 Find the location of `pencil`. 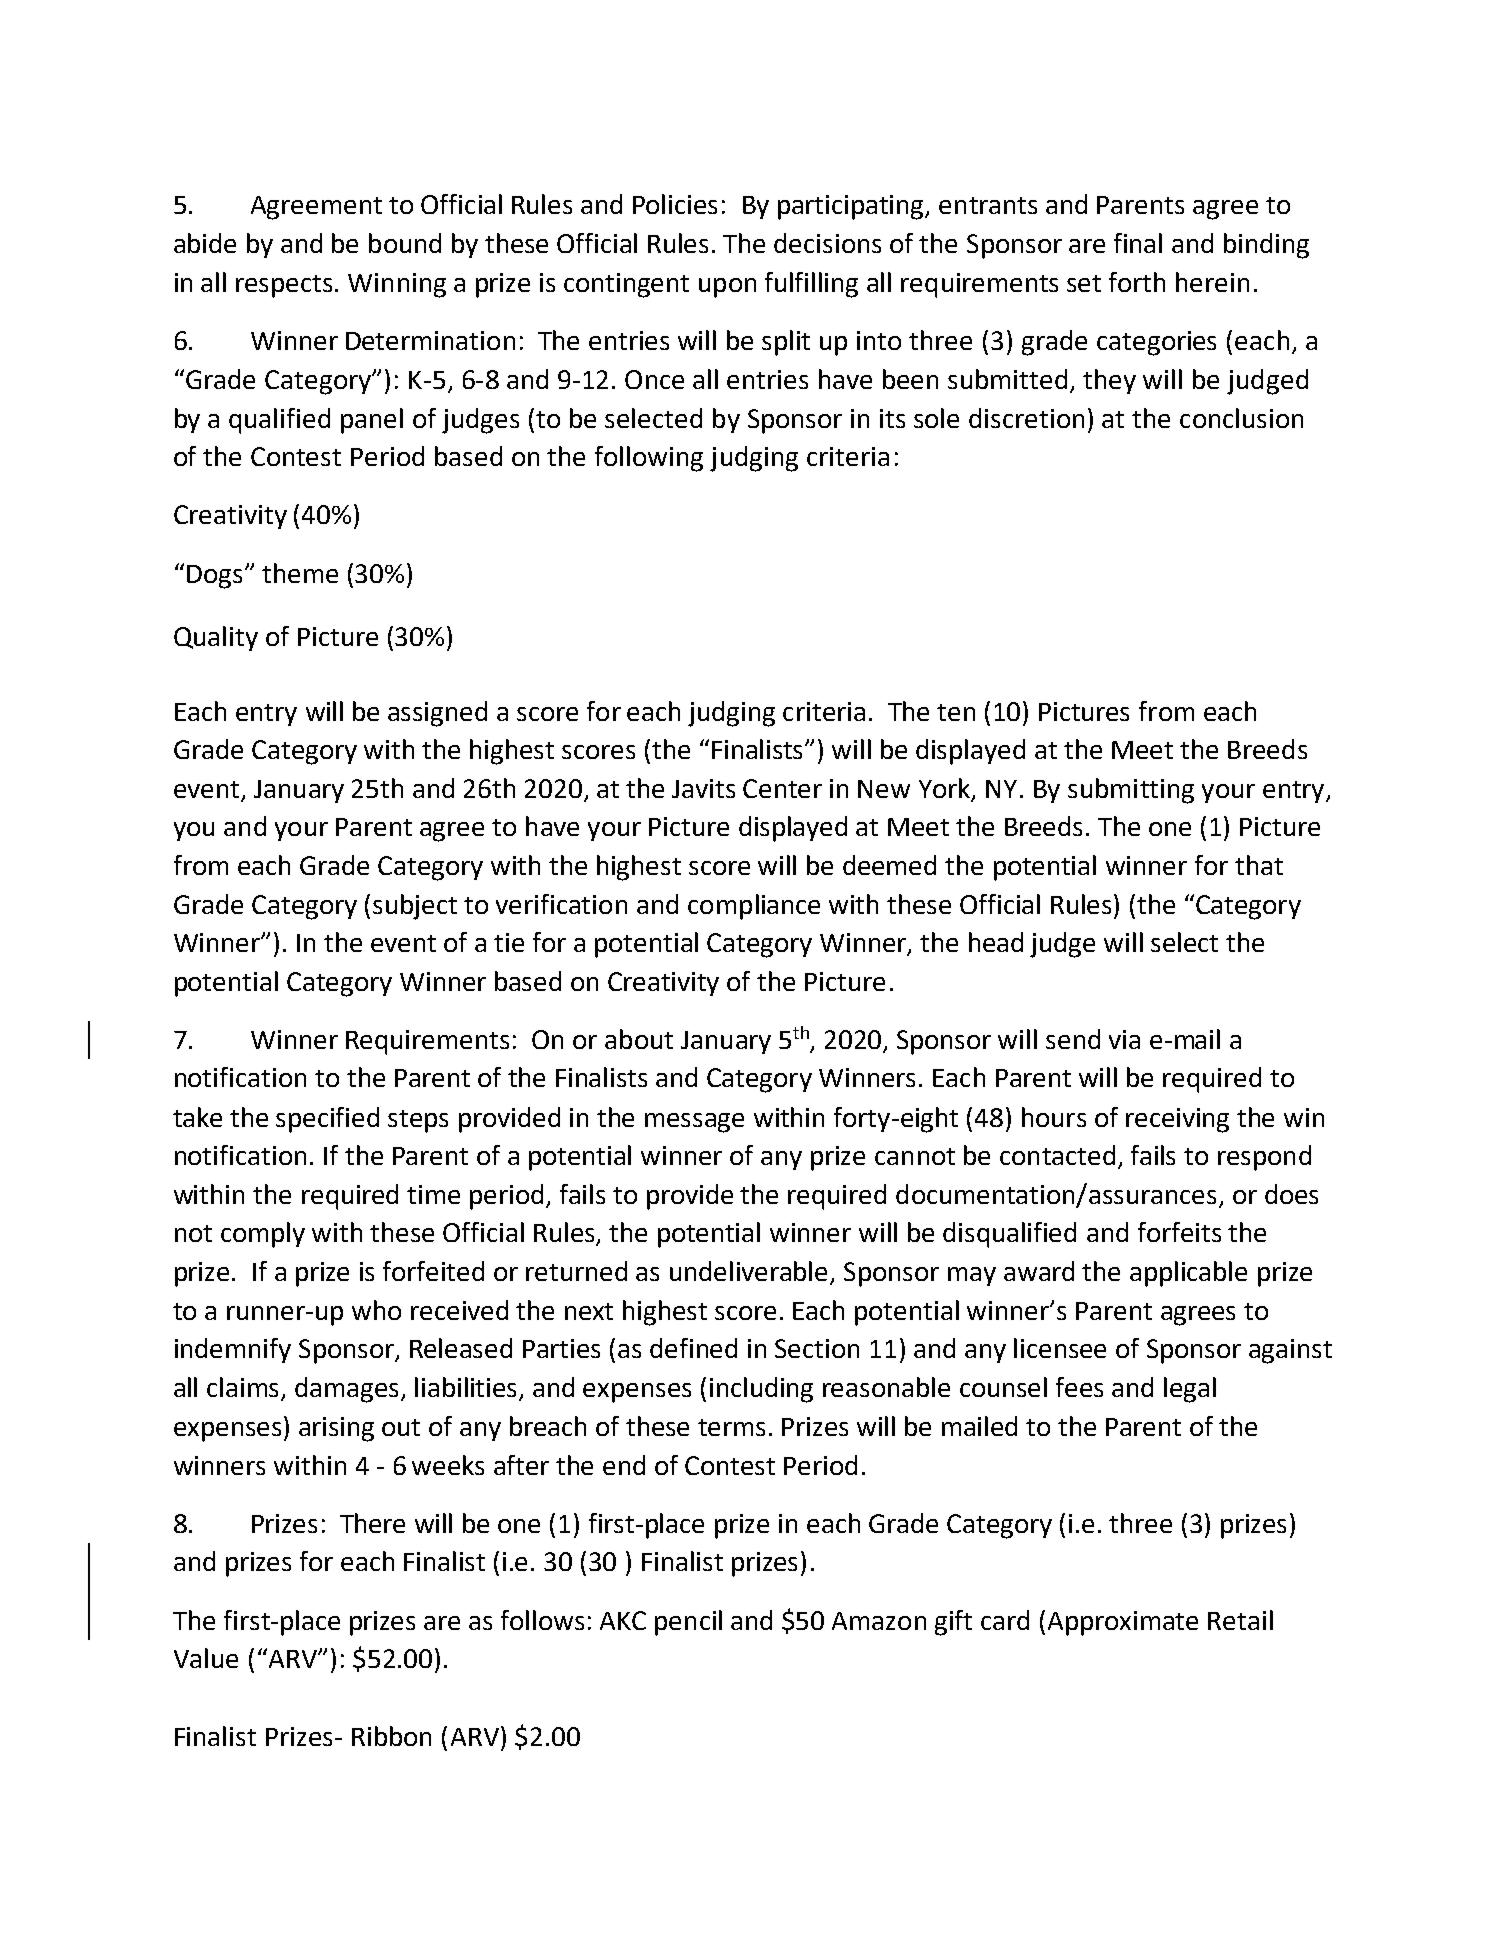

pencil is located at coordinates (688, 1623).
